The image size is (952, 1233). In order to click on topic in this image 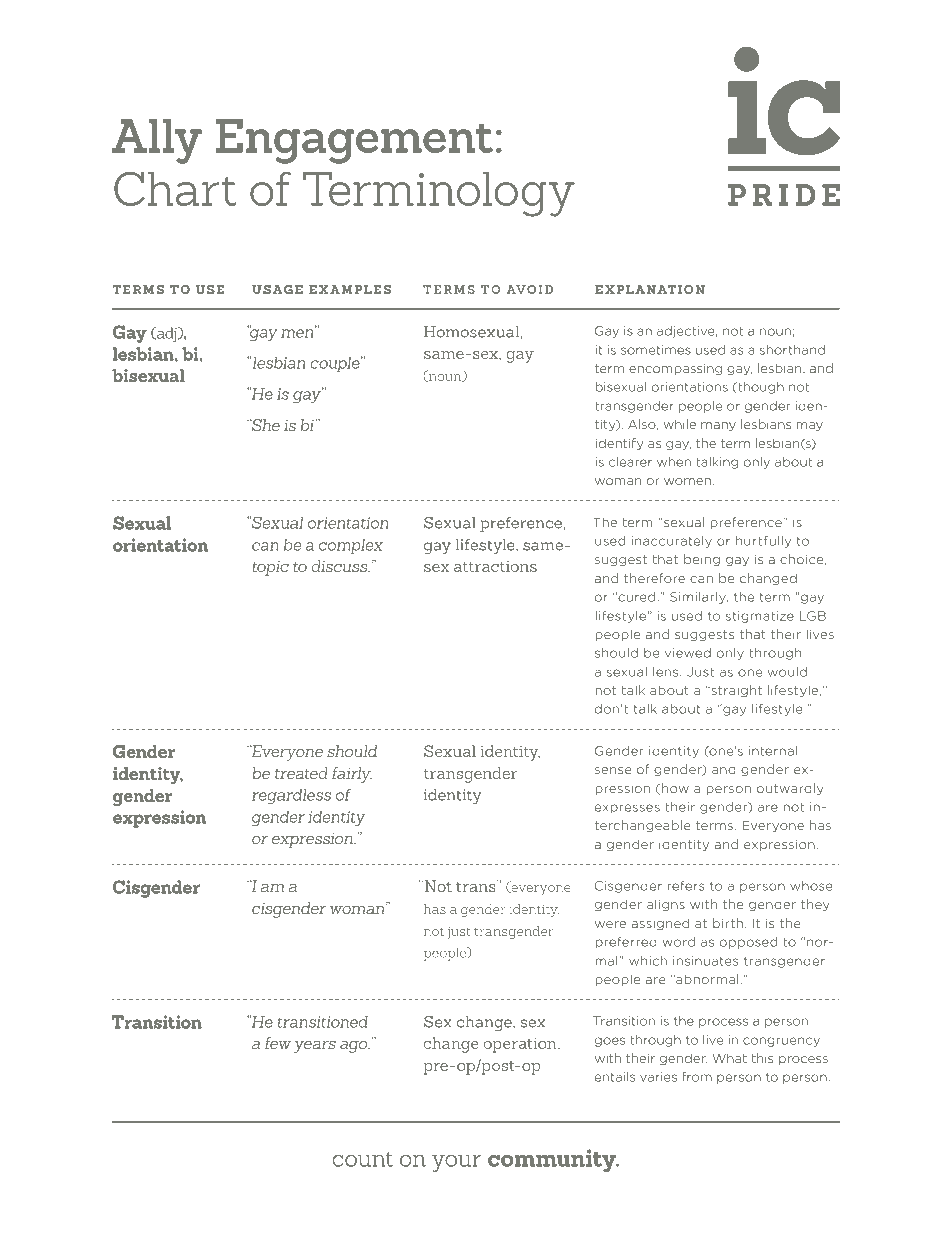, I will do `click(270, 568)`.
